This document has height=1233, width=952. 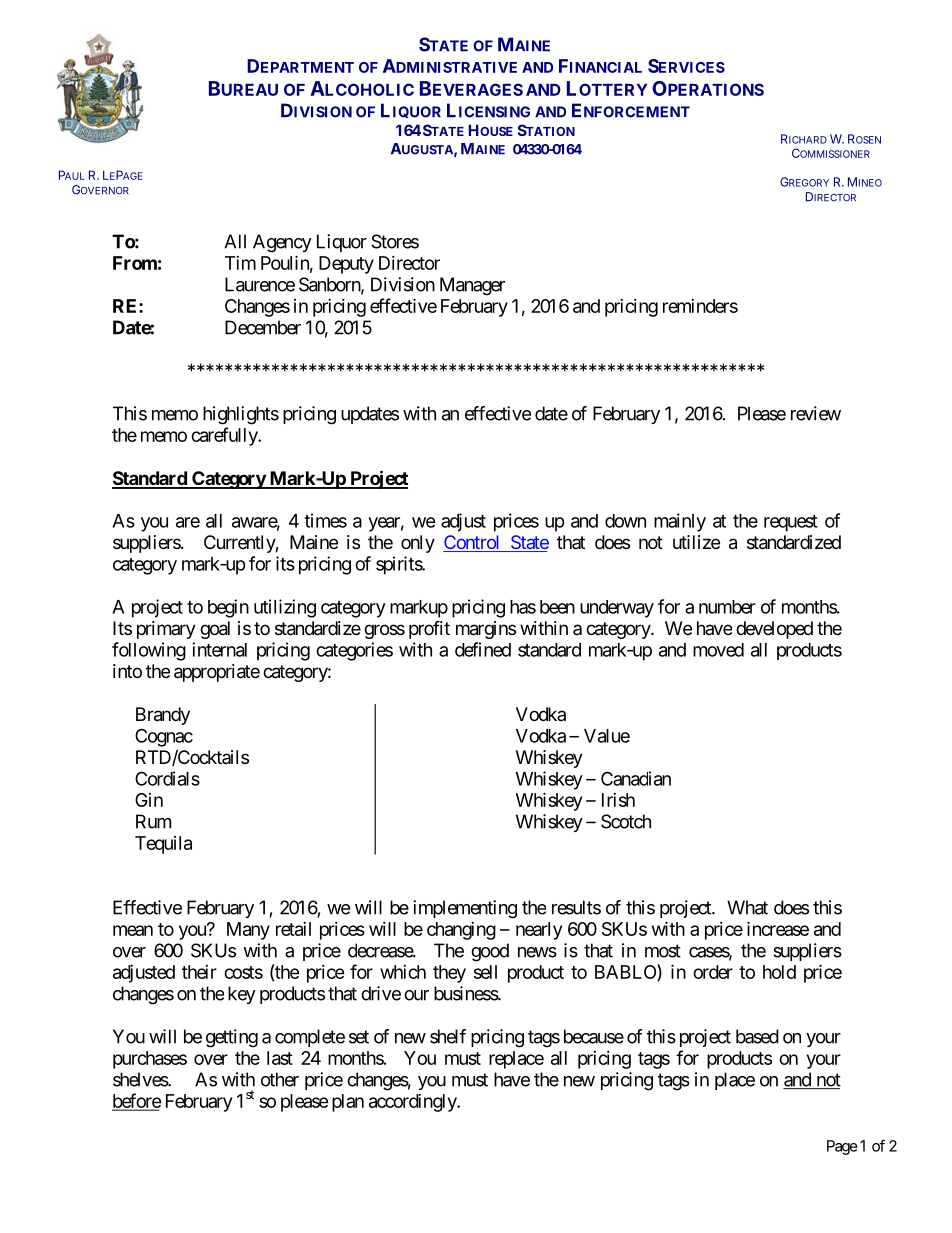 What do you see at coordinates (718, 650) in the document?
I see `moved` at bounding box center [718, 650].
